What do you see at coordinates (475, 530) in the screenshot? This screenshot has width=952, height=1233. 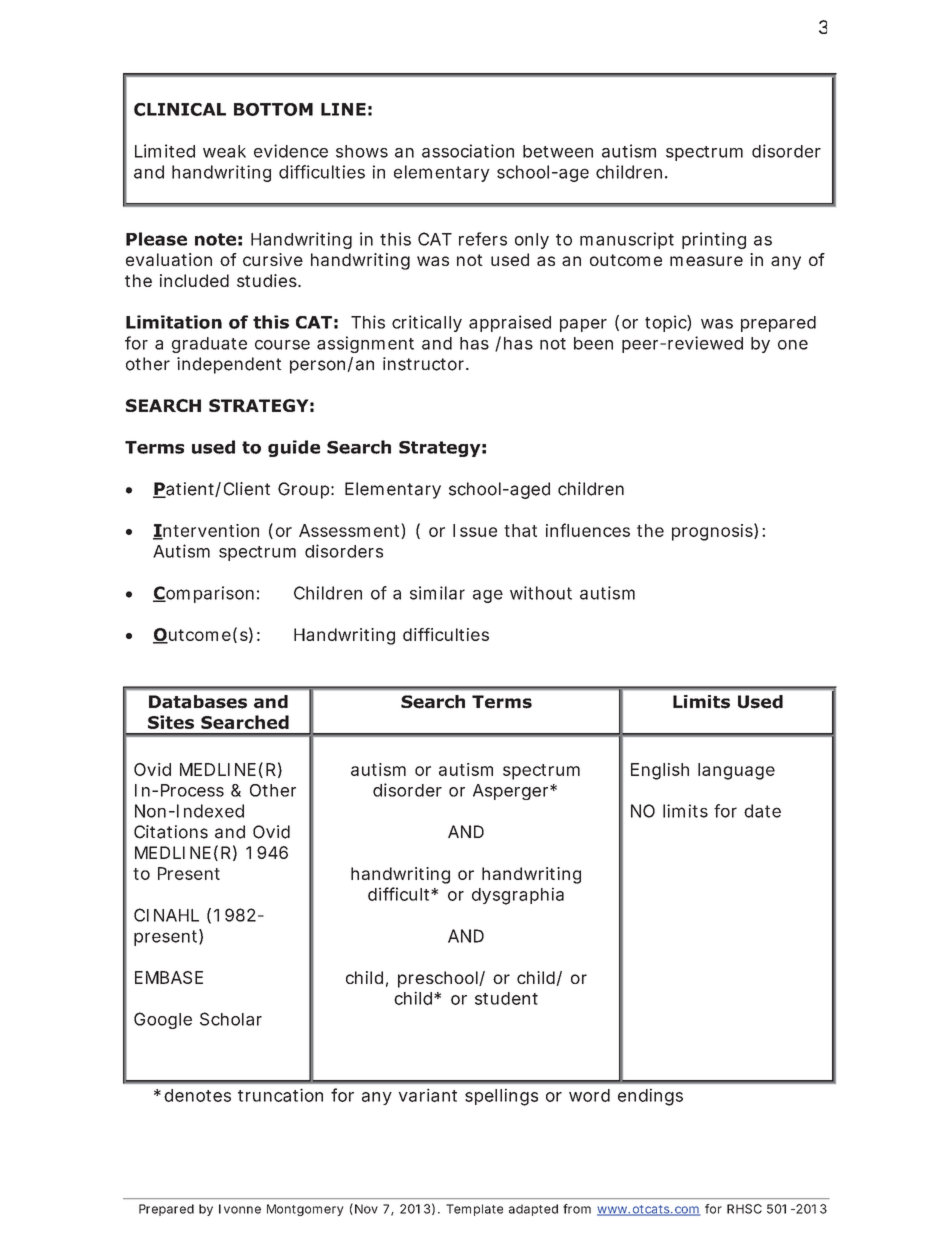 I see `Issue` at bounding box center [475, 530].
